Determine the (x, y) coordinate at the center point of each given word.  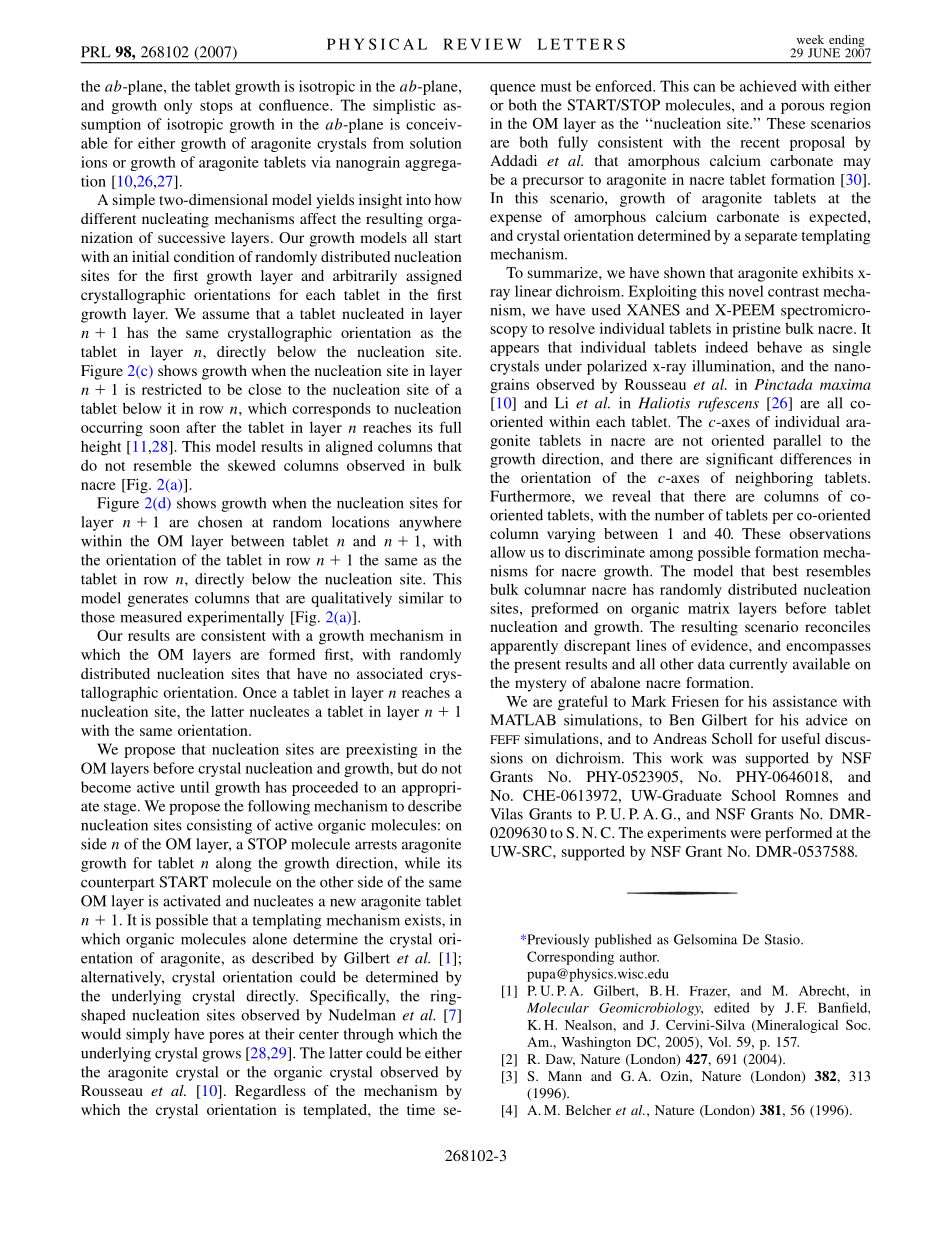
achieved (768, 86)
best (786, 571)
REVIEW (482, 44)
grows (221, 1056)
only (178, 106)
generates (158, 600)
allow (508, 552)
